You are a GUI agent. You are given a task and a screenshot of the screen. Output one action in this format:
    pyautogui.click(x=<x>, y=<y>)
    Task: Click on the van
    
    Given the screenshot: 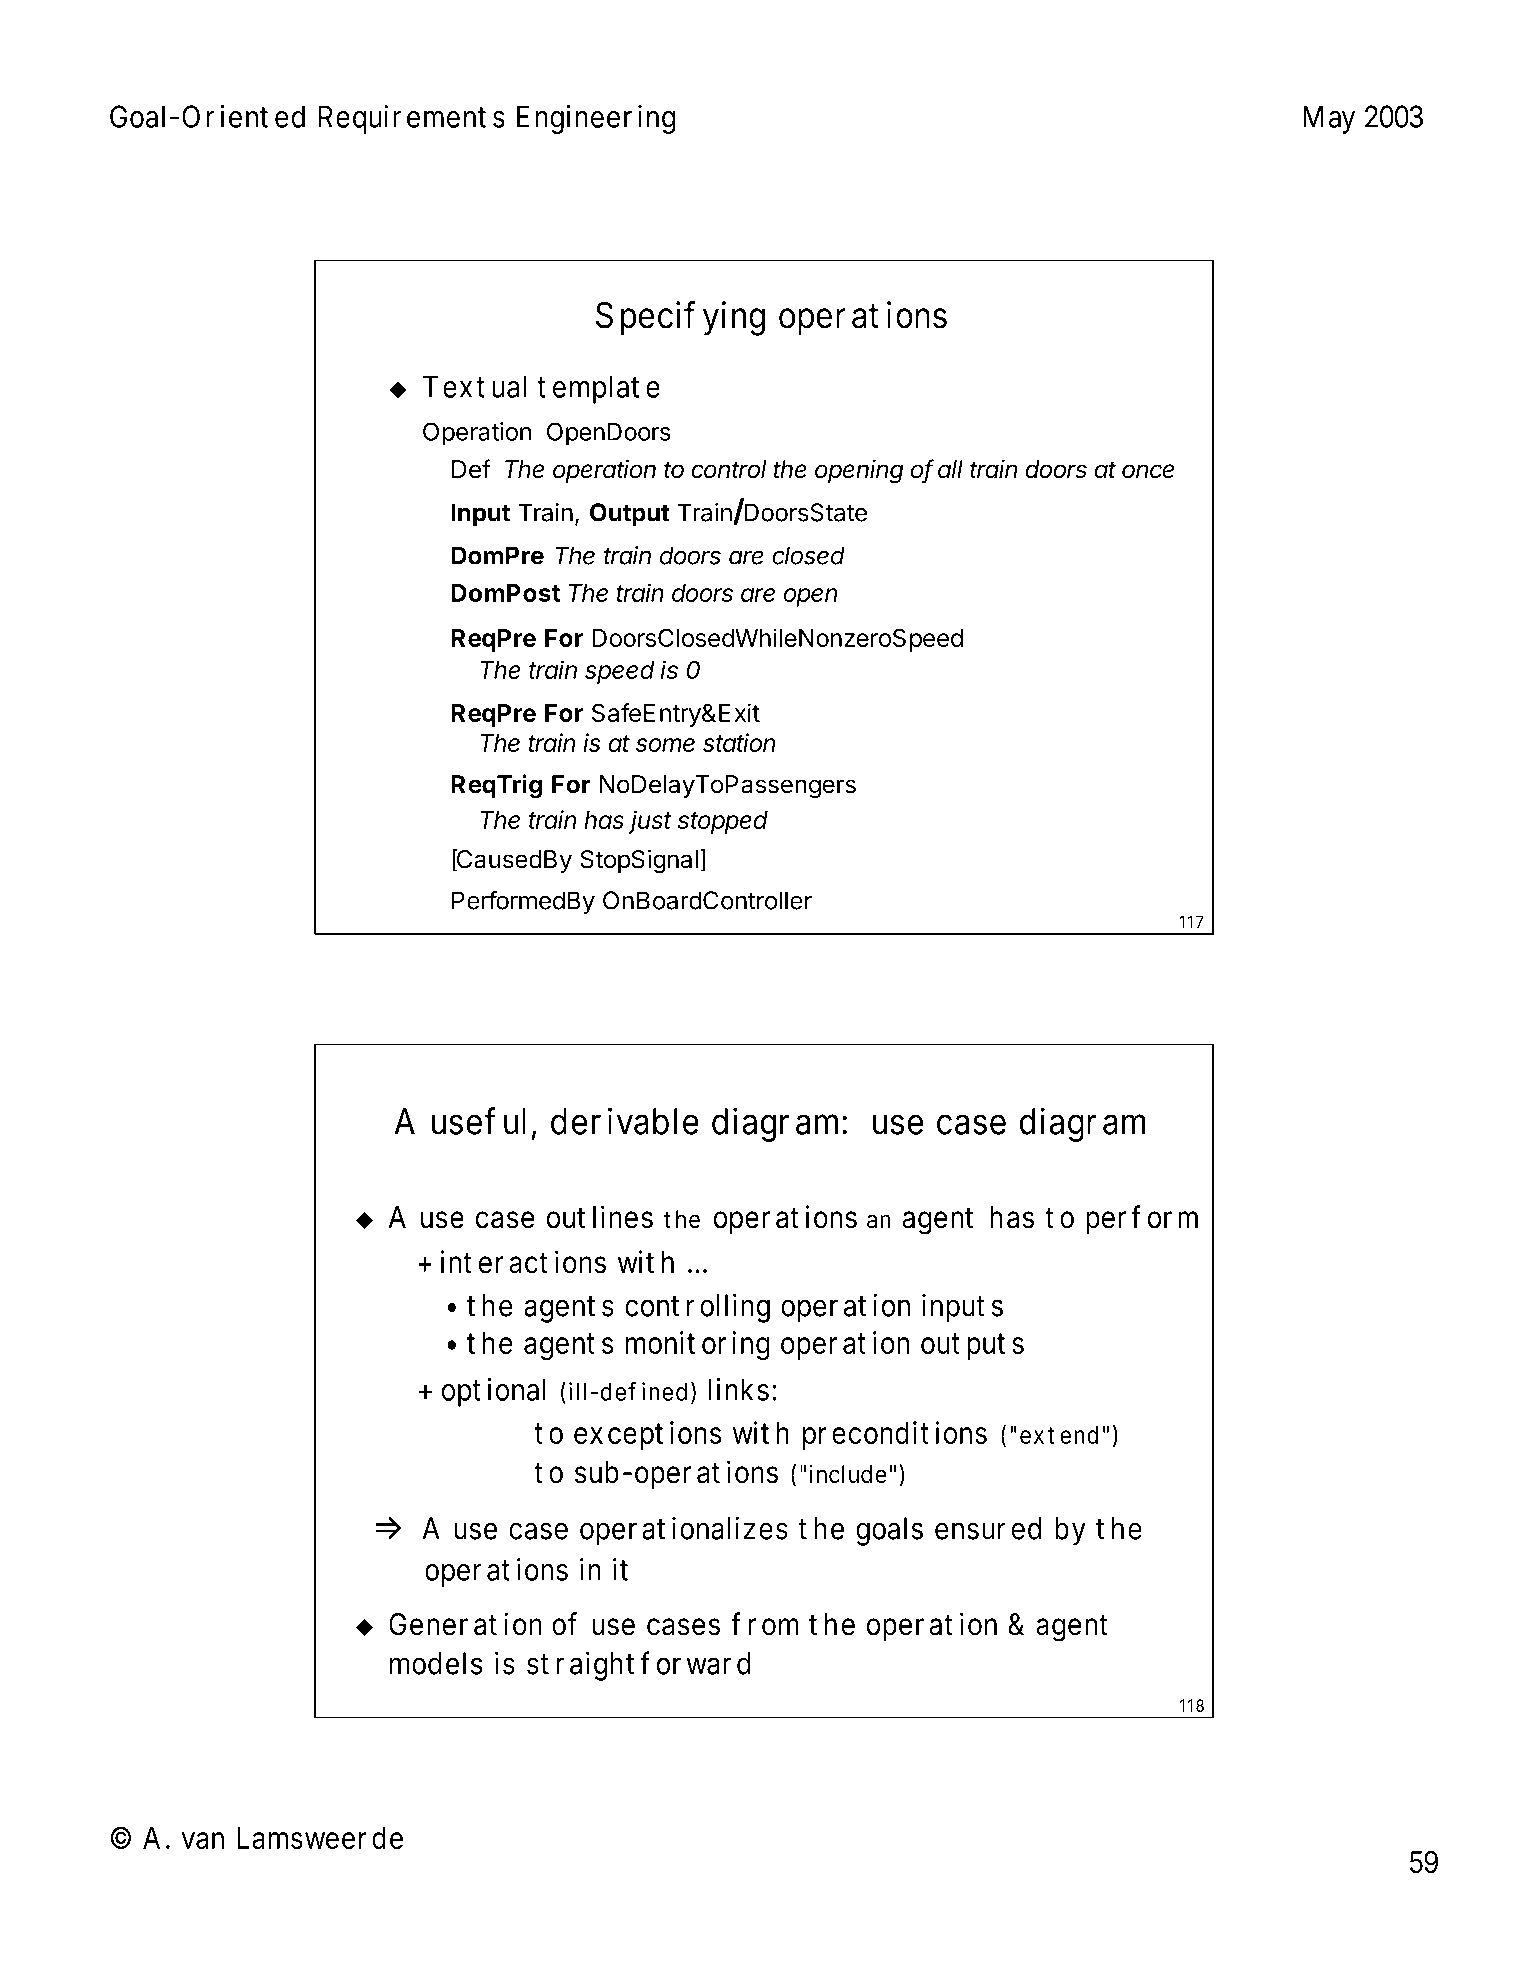 What is the action you would take?
    pyautogui.click(x=202, y=1840)
